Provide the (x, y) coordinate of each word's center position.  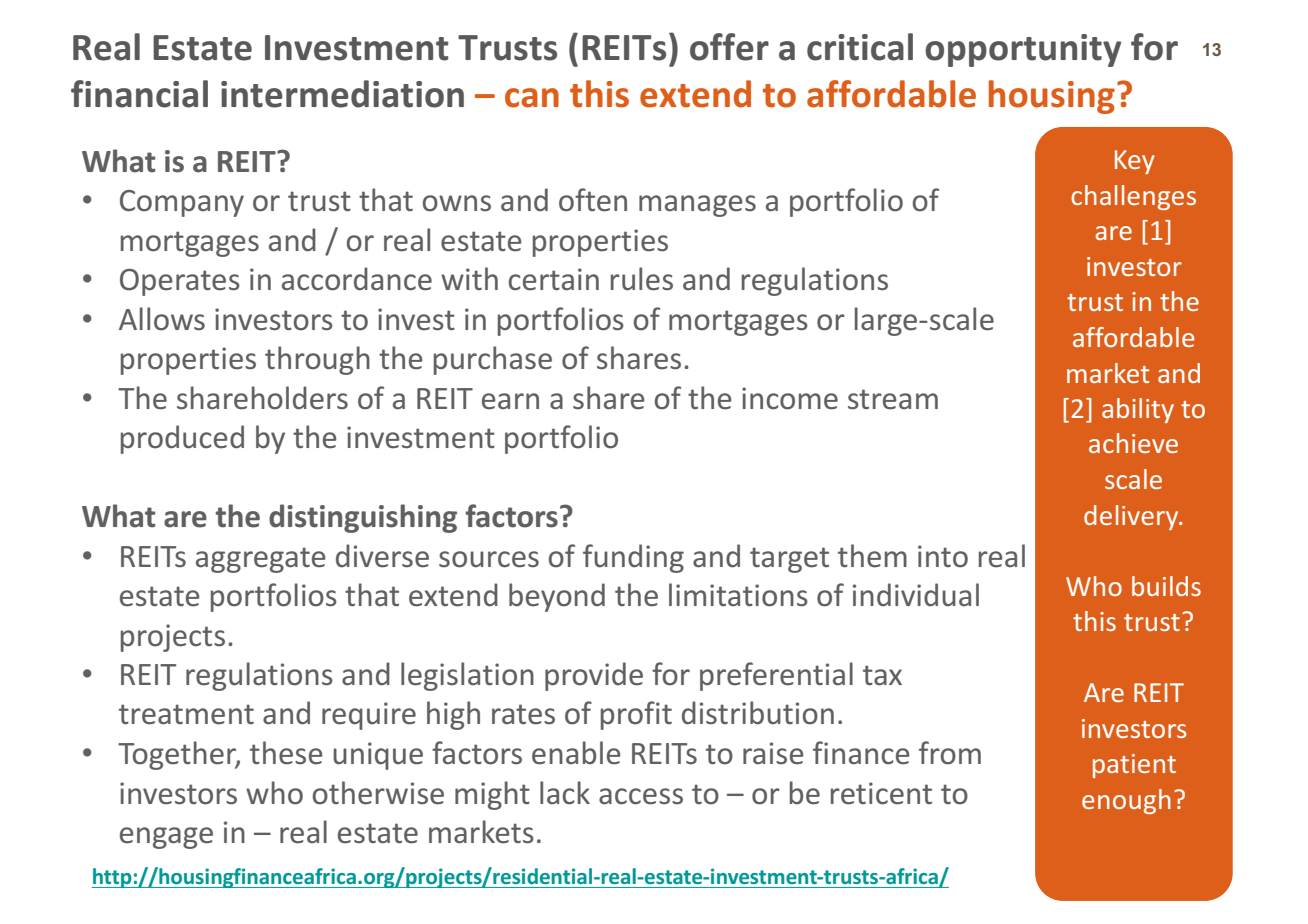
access (641, 796)
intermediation (342, 94)
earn (510, 401)
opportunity (1023, 50)
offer (729, 47)
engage (166, 838)
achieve (1133, 443)
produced (182, 439)
